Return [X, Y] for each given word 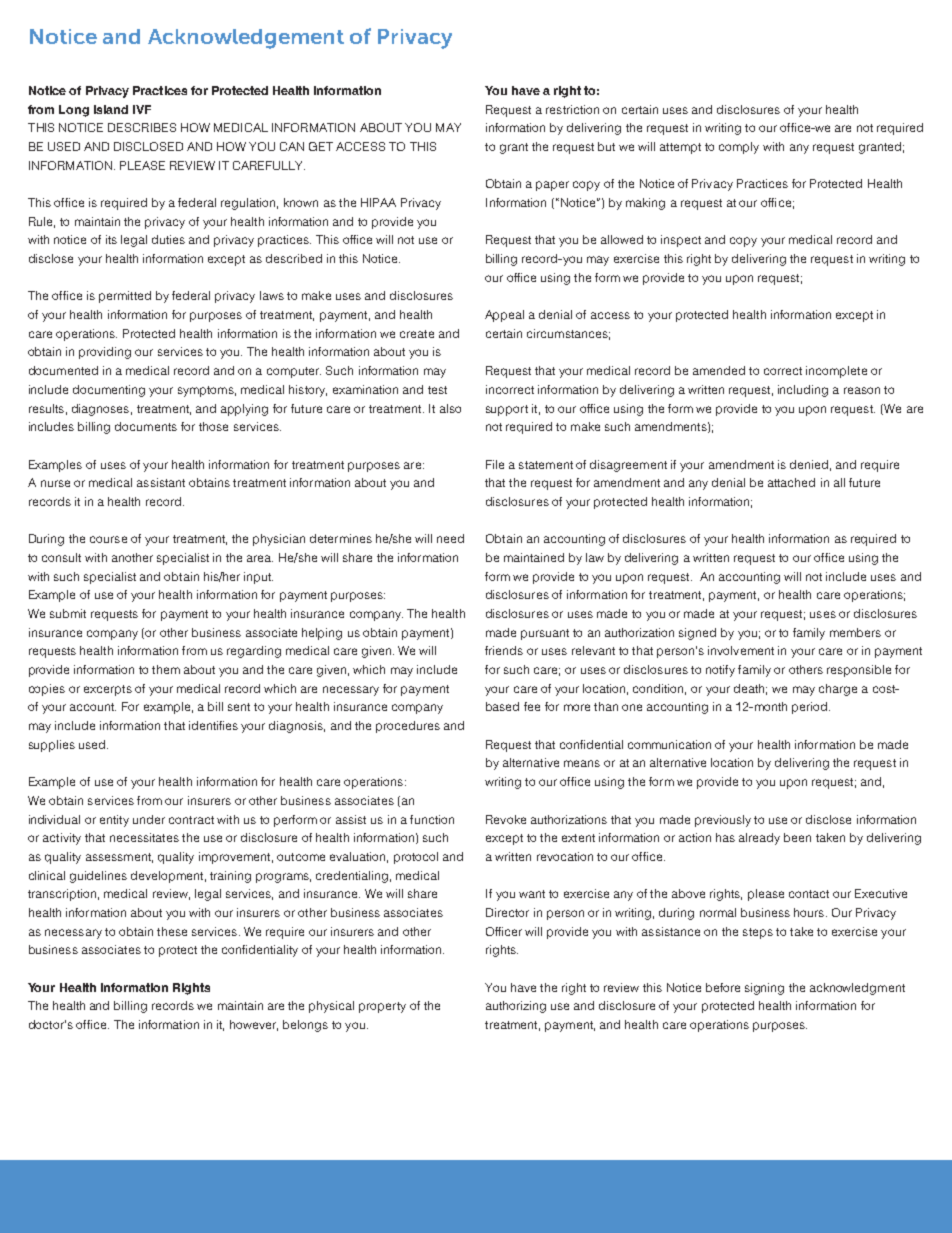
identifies [213, 725]
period [809, 708]
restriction [572, 109]
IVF [142, 109]
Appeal [504, 316]
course [108, 539]
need [450, 538]
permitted [125, 297]
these [172, 931]
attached [791, 482]
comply [739, 148]
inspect [681, 241]
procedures [408, 727]
